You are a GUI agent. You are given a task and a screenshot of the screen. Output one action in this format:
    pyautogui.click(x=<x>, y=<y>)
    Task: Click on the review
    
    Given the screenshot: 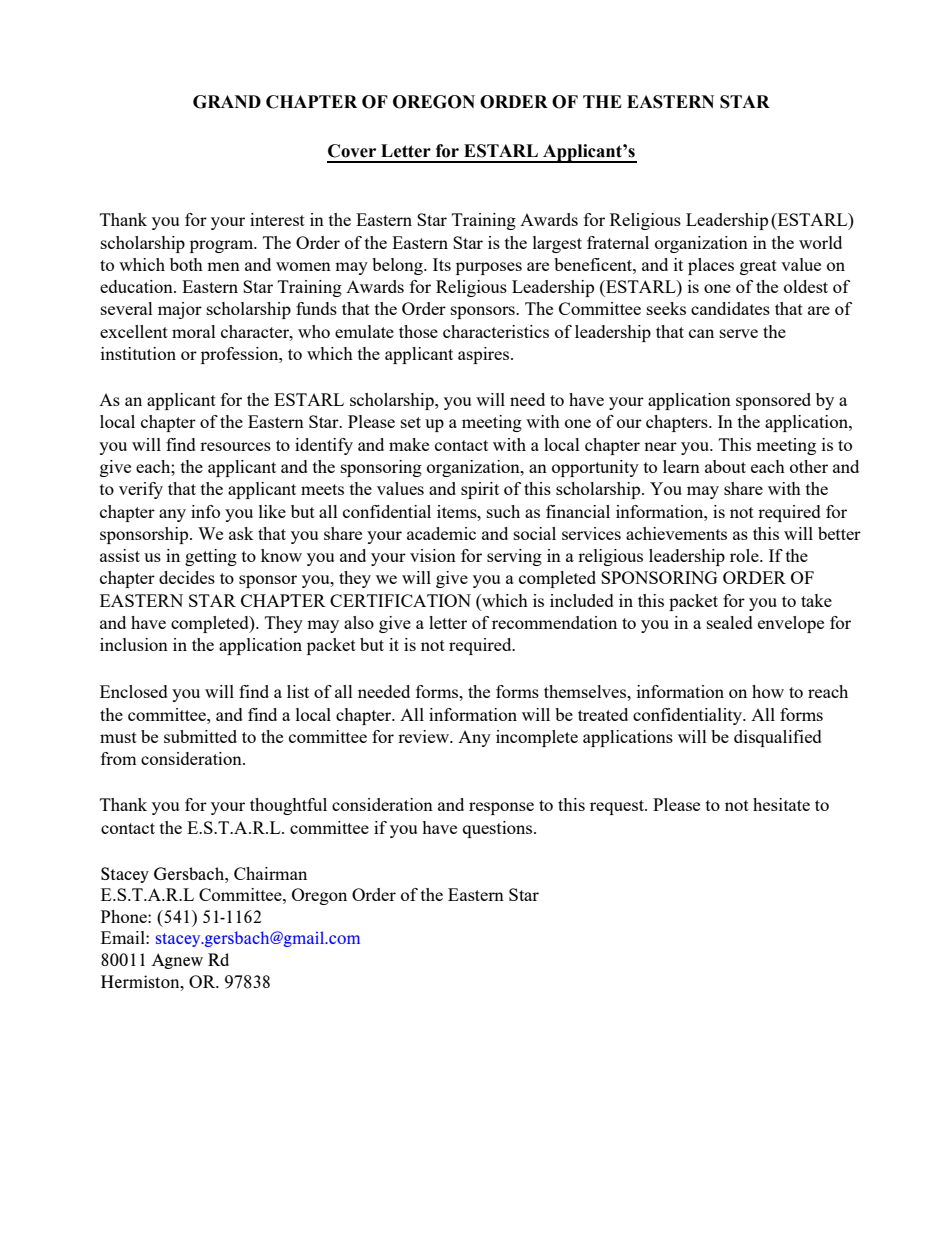 What is the action you would take?
    pyautogui.click(x=425, y=736)
